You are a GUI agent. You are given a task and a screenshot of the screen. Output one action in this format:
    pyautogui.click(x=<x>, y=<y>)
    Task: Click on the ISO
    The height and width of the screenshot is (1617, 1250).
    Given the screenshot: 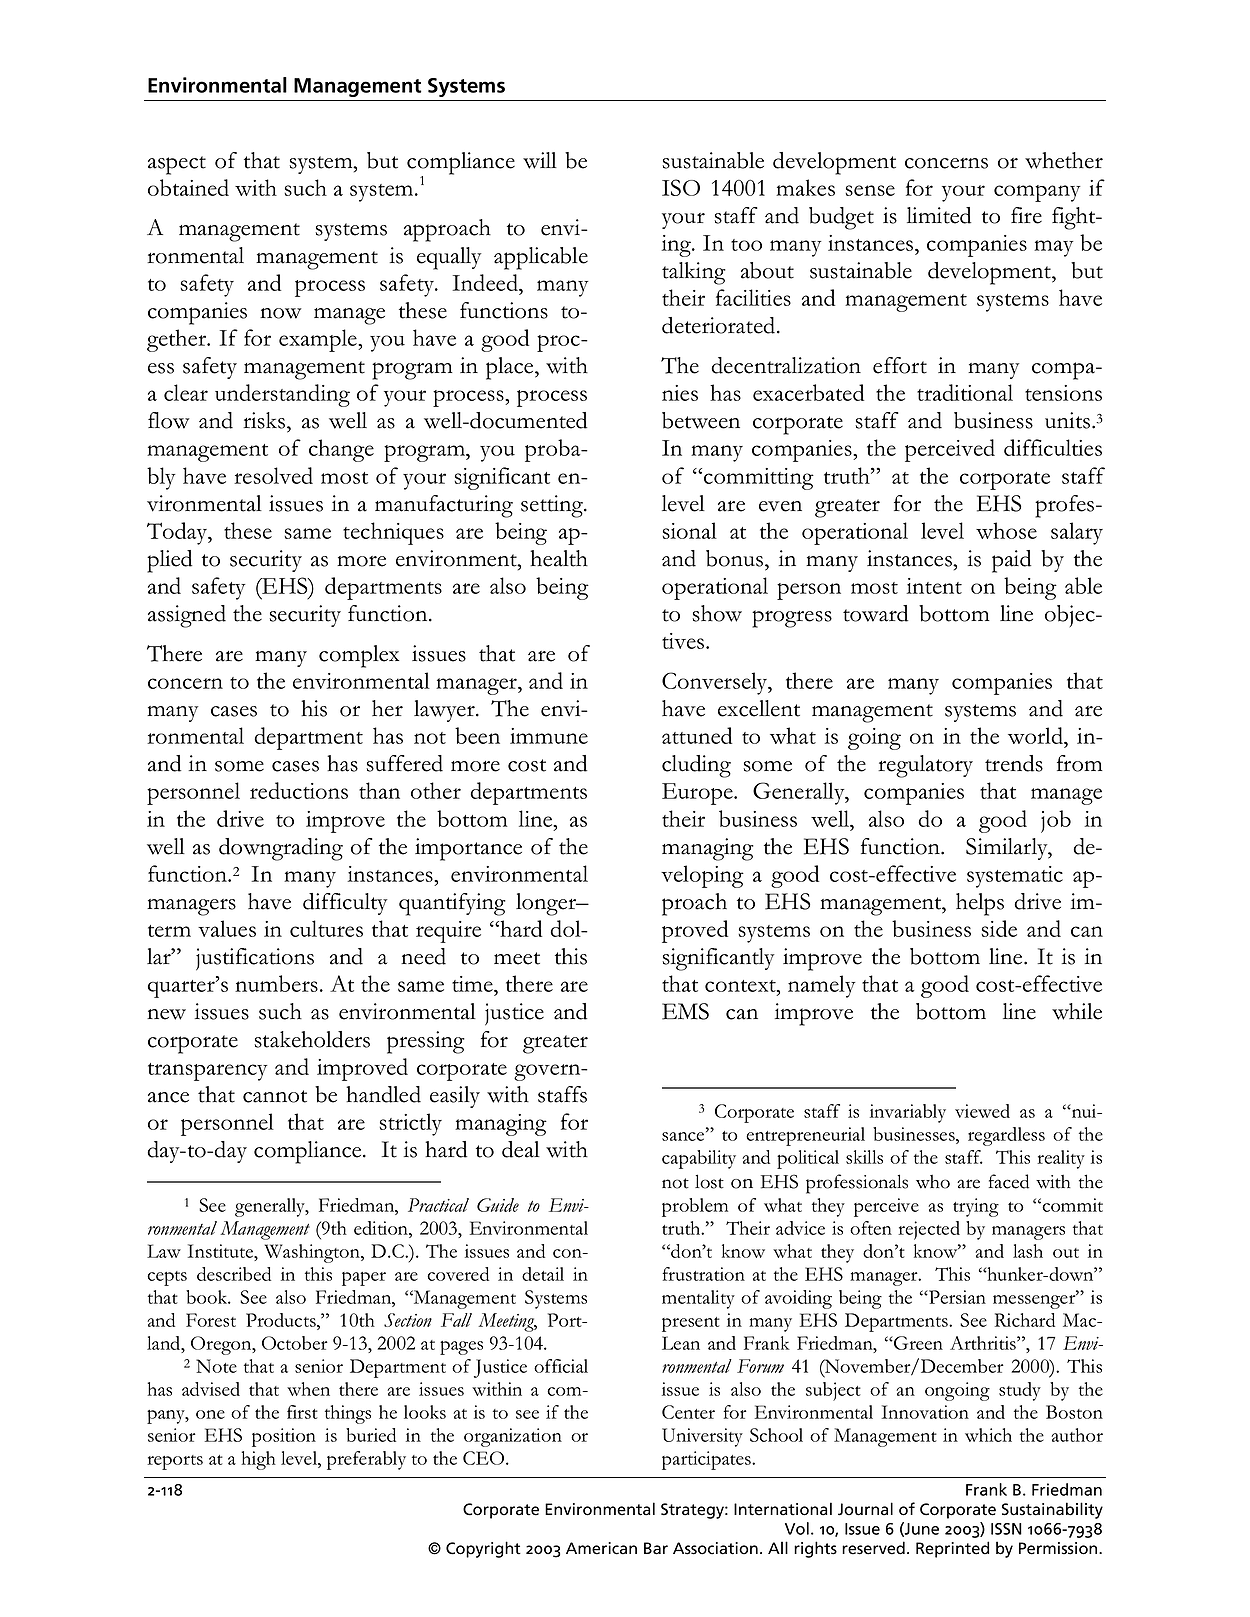 What is the action you would take?
    pyautogui.click(x=681, y=187)
